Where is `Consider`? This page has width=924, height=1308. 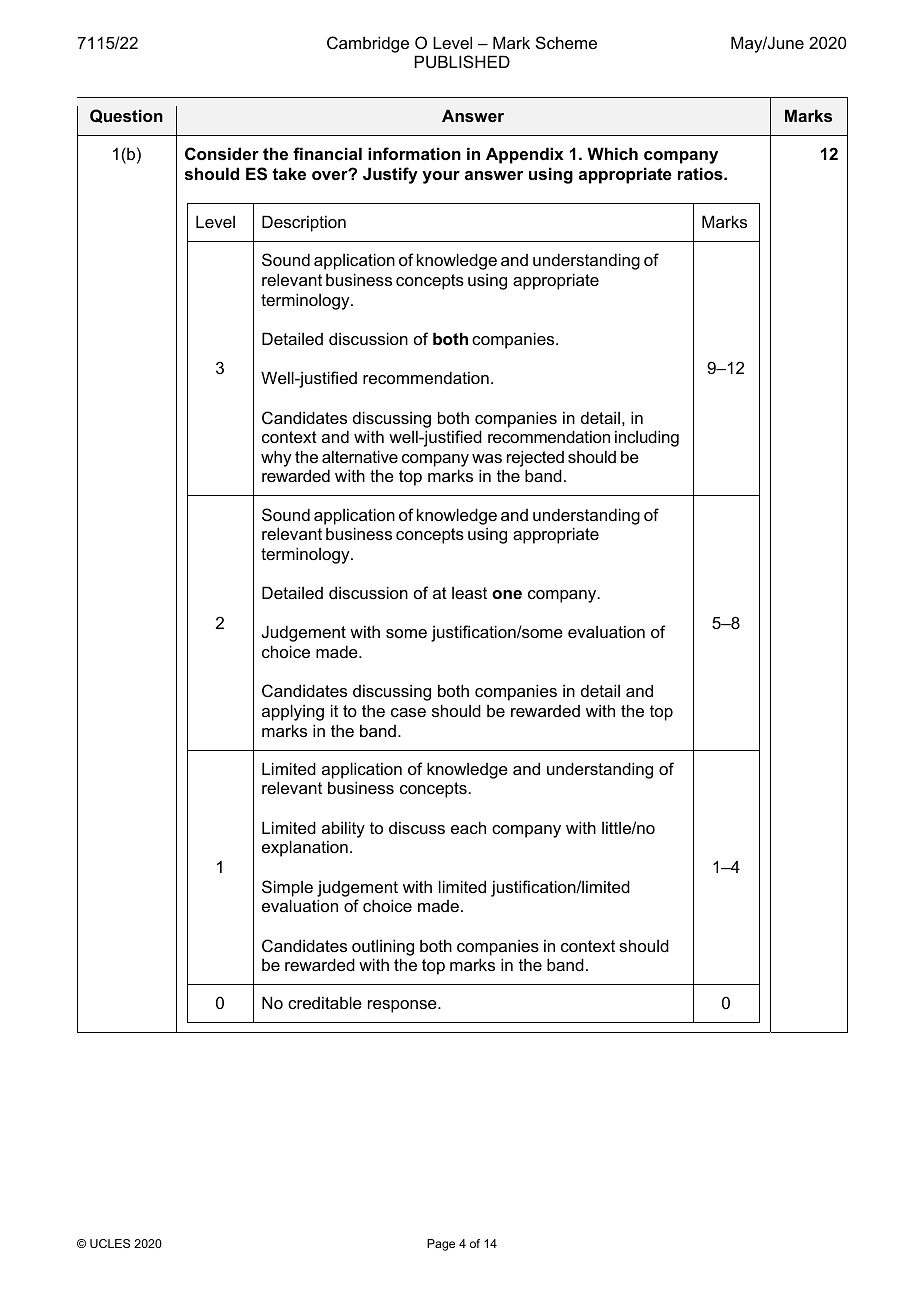
Consider is located at coordinates (222, 153).
